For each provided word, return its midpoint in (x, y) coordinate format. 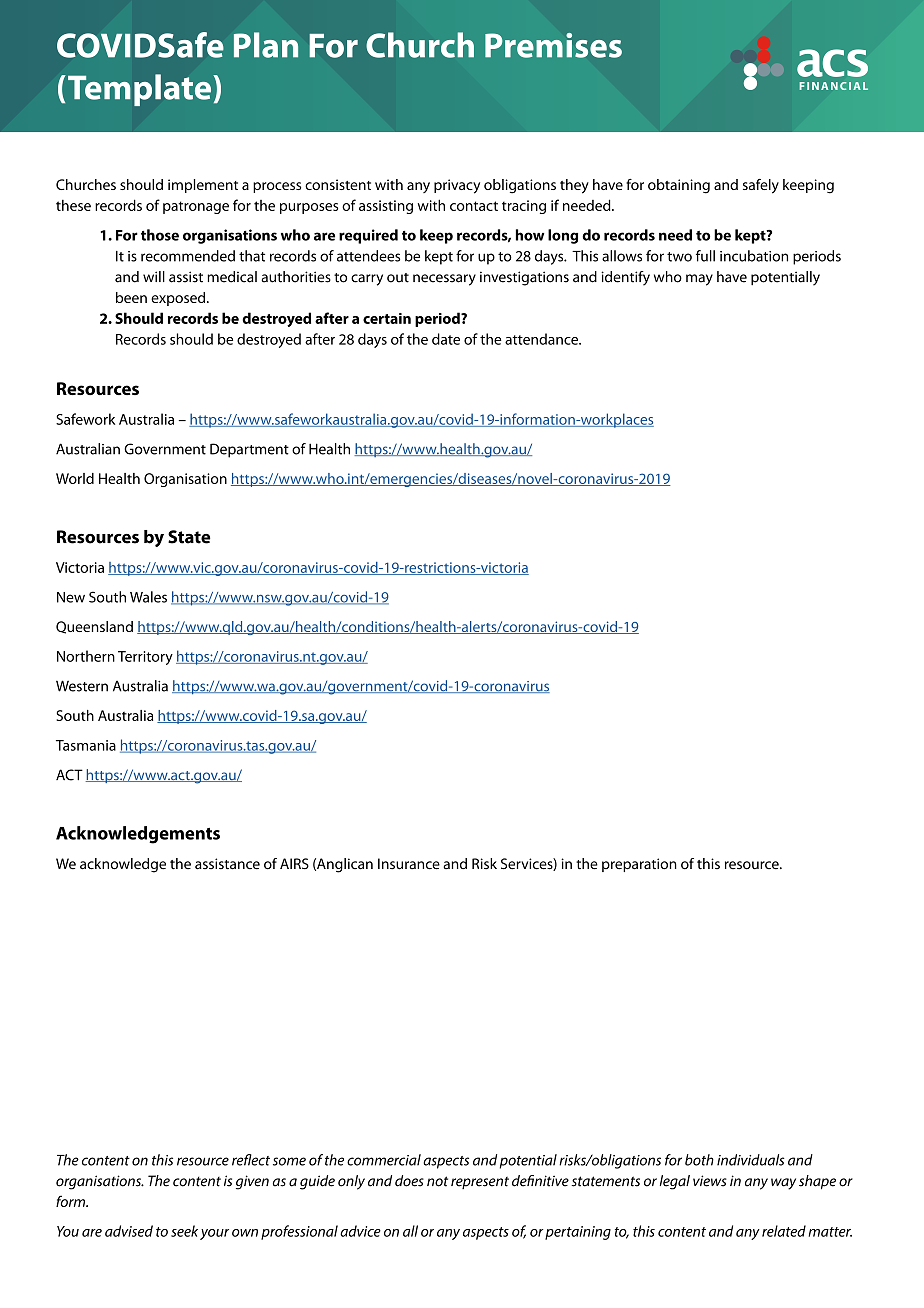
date (446, 339)
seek (184, 1231)
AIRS (294, 864)
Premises (553, 45)
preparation (639, 865)
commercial (384, 1160)
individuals (750, 1160)
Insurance (409, 864)
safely (761, 186)
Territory (145, 658)
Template (141, 90)
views (710, 1181)
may (699, 280)
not (437, 1181)
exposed (179, 299)
